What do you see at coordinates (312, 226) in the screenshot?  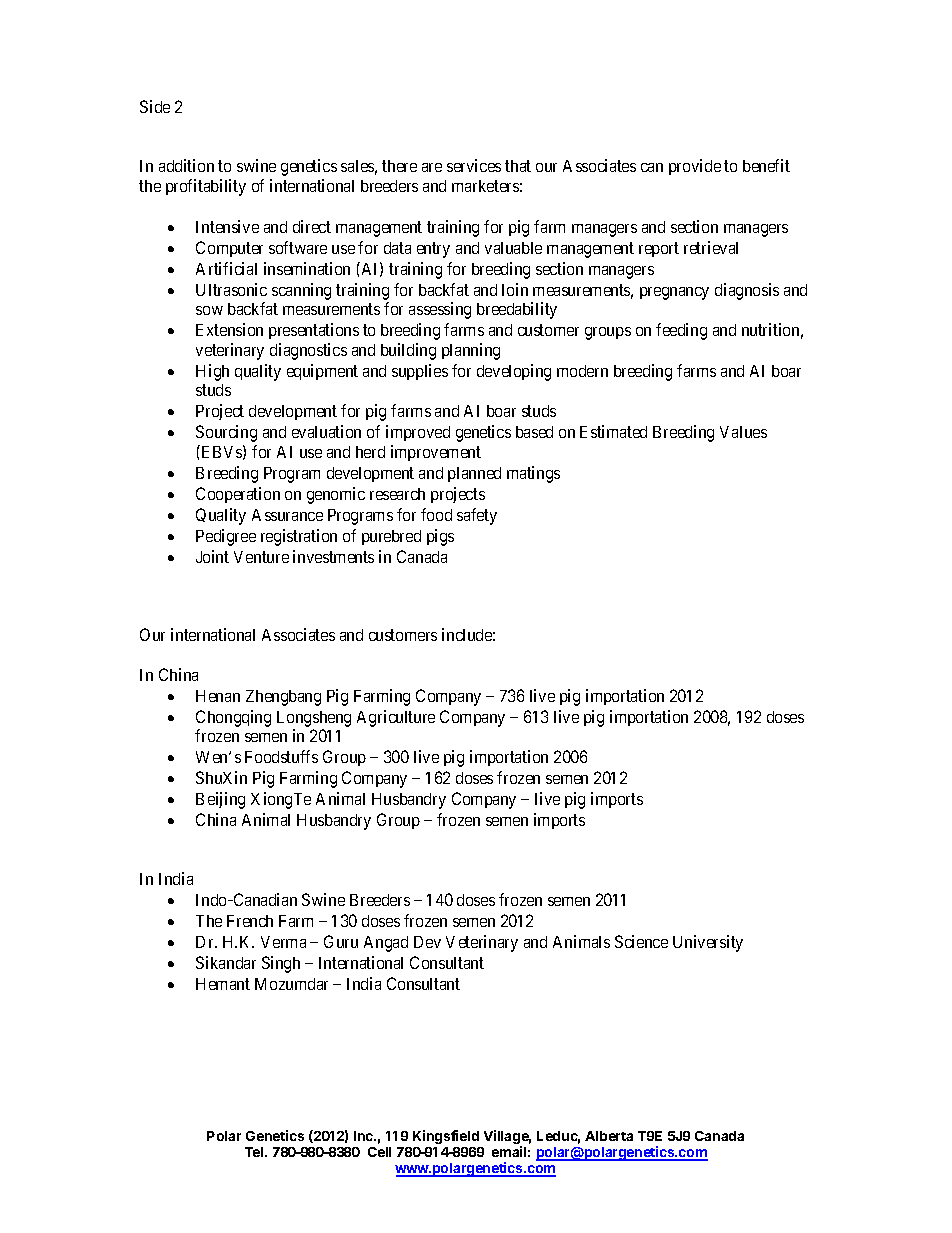 I see `direct` at bounding box center [312, 226].
